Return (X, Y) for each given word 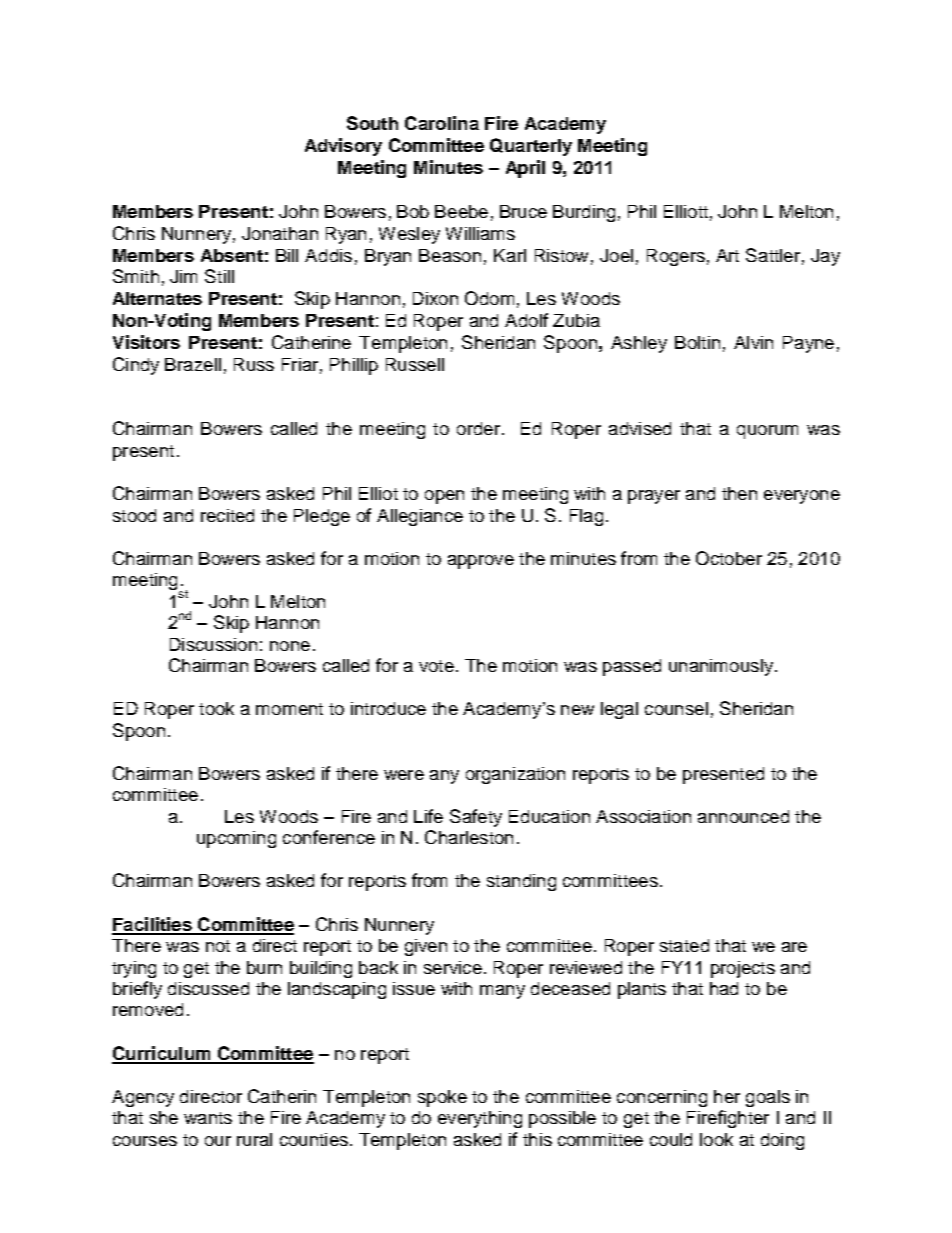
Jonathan (280, 233)
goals (768, 1098)
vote (436, 666)
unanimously (721, 667)
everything (480, 1119)
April (525, 169)
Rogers (676, 257)
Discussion (213, 644)
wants (208, 1118)
